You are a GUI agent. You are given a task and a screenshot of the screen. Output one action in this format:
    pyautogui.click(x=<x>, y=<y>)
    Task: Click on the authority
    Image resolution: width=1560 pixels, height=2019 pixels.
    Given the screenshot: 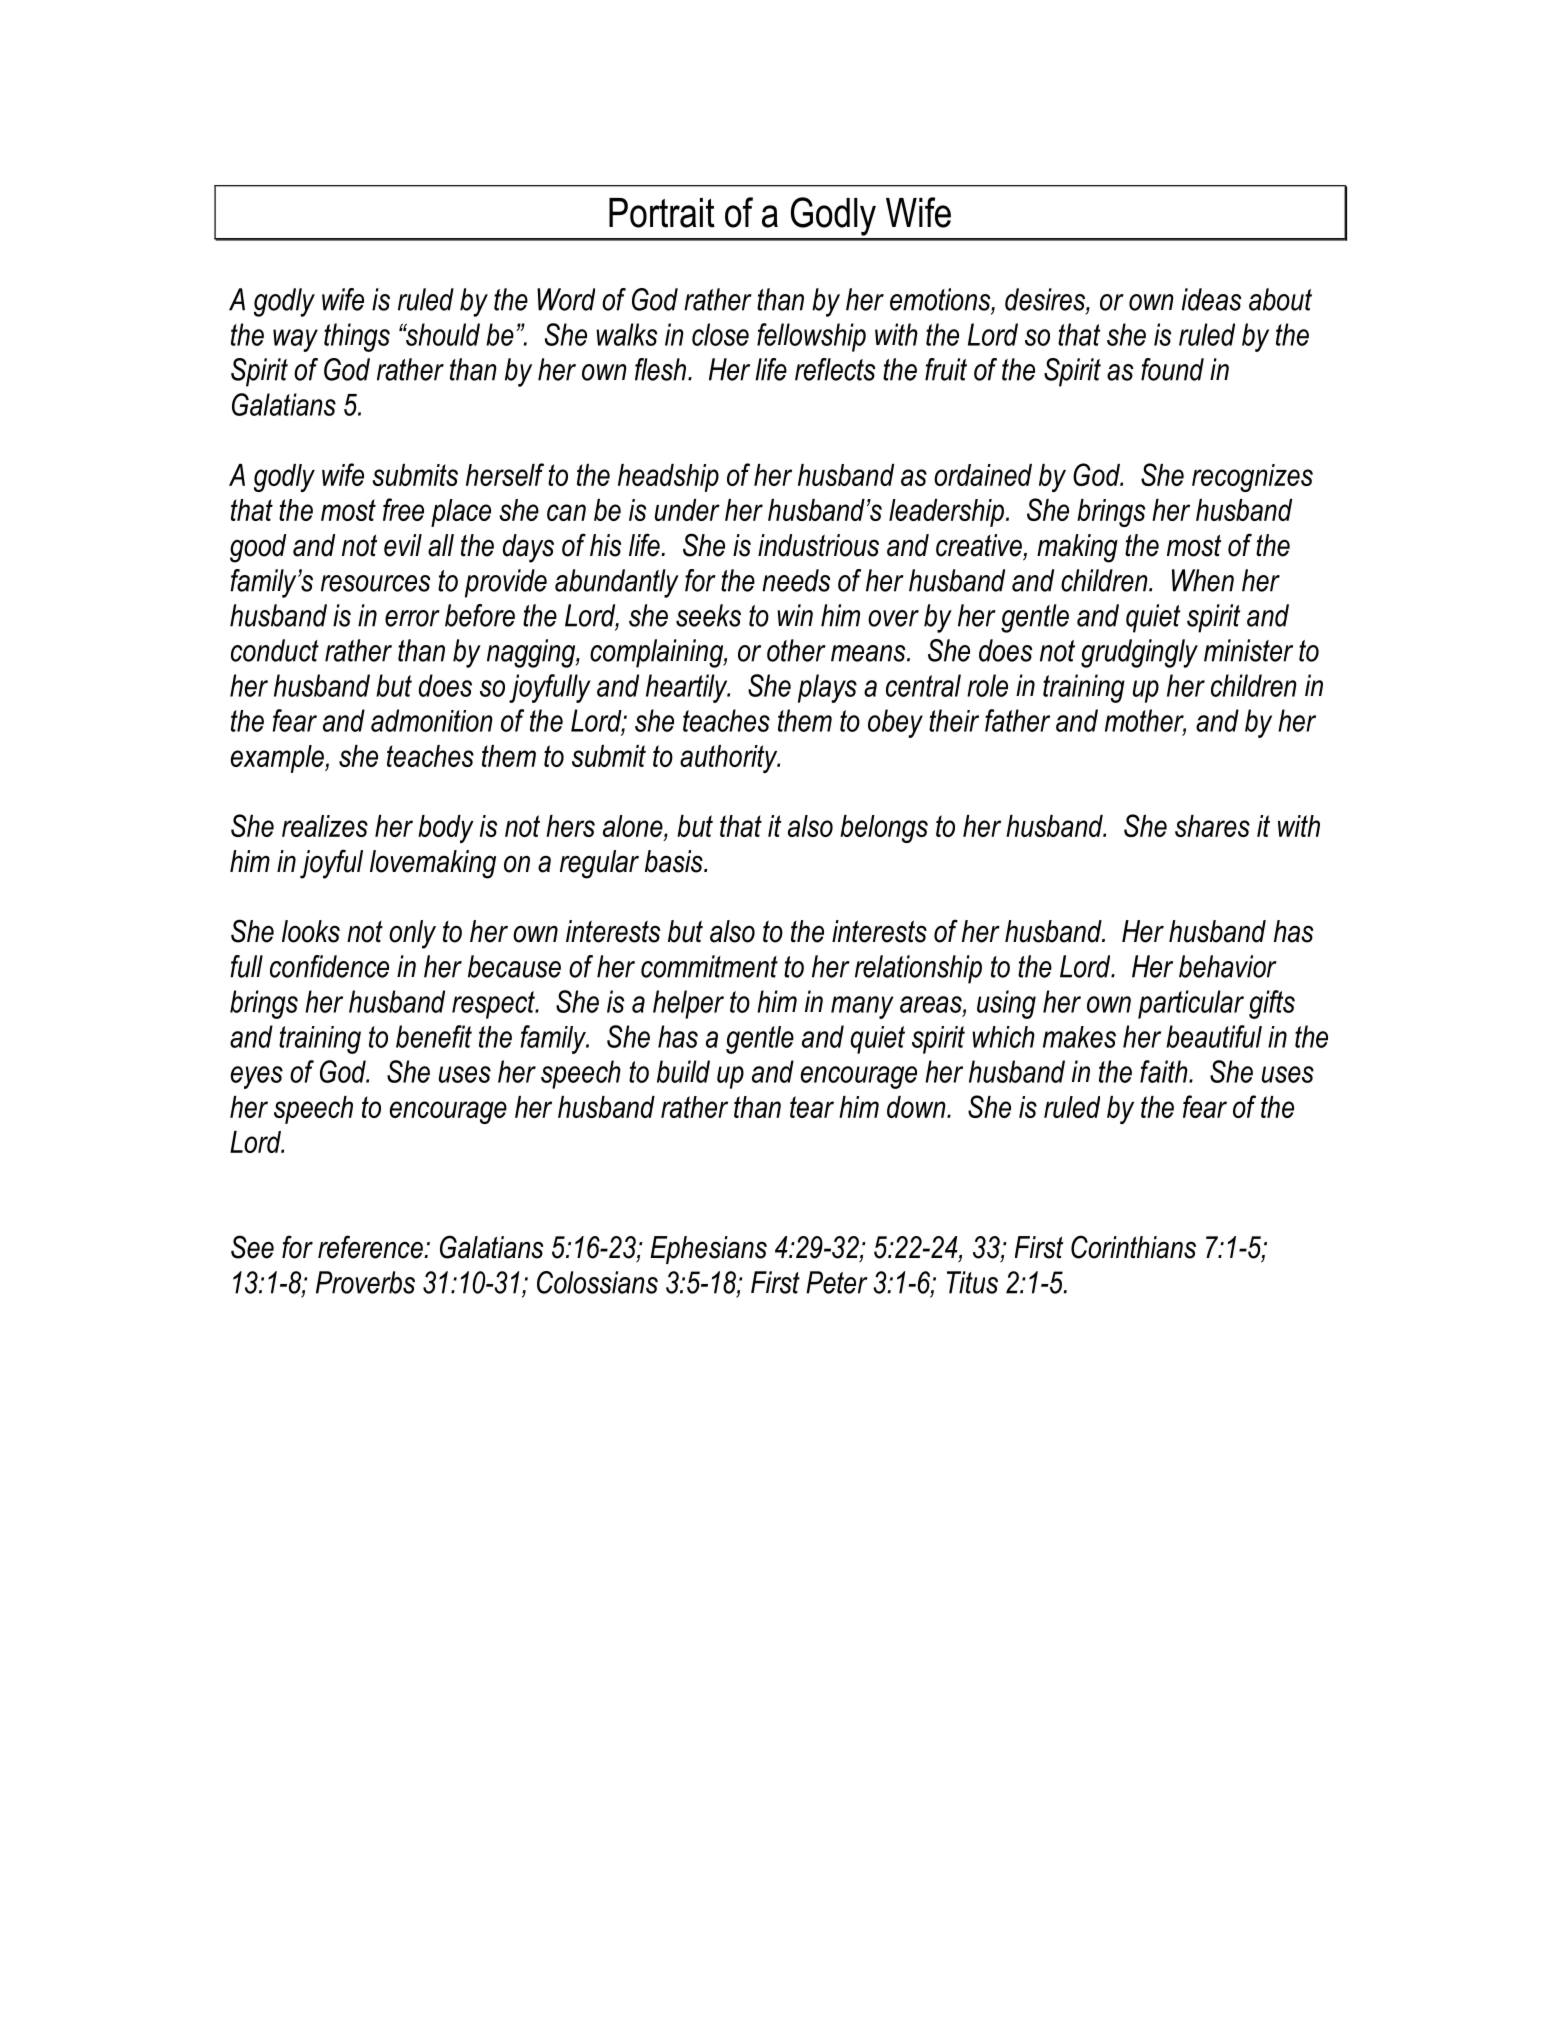 What is the action you would take?
    pyautogui.click(x=730, y=759)
